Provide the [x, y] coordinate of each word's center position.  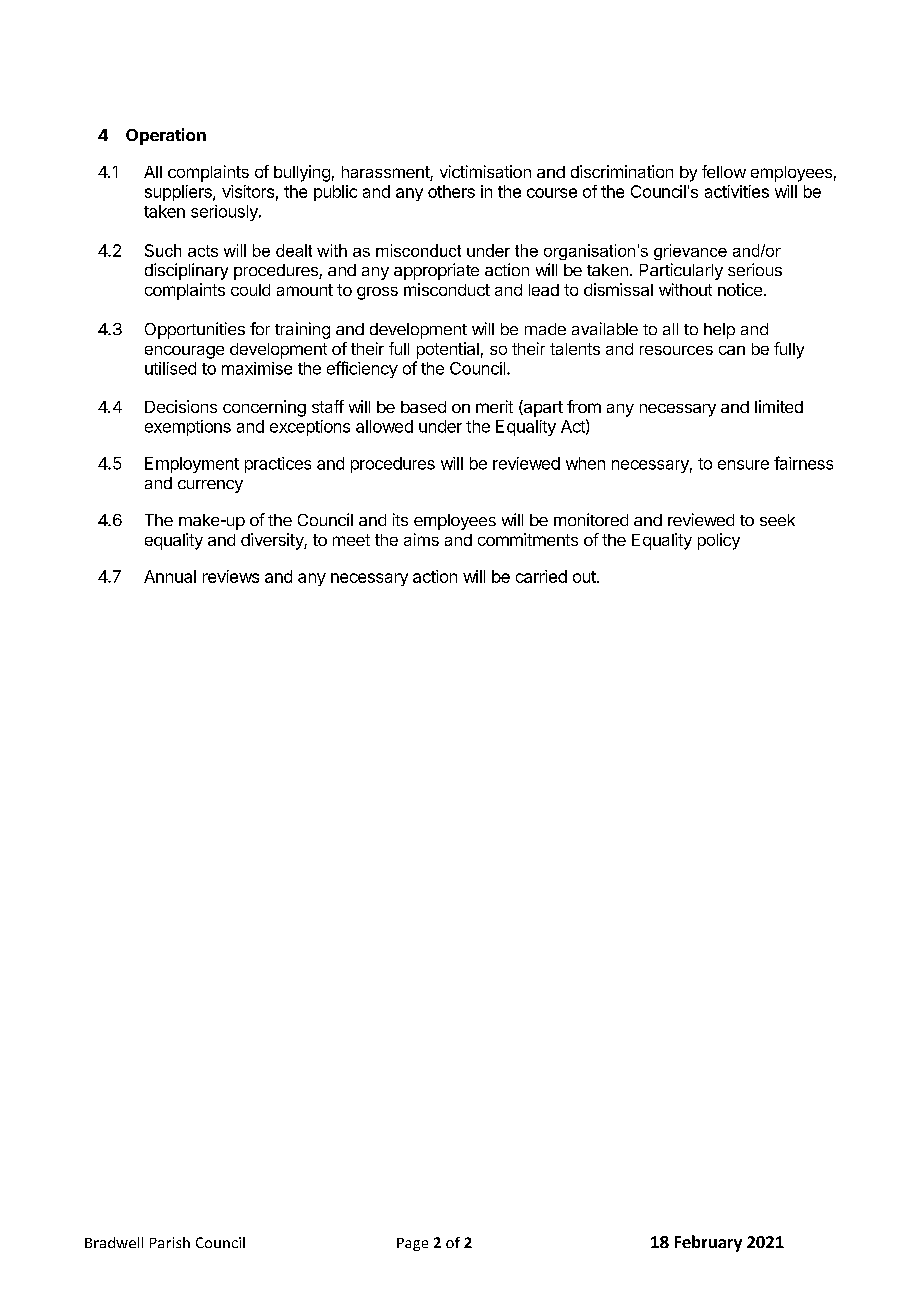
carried [541, 576]
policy [719, 541]
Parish [170, 1242]
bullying [302, 173]
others [451, 191]
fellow [724, 171]
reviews [231, 576]
